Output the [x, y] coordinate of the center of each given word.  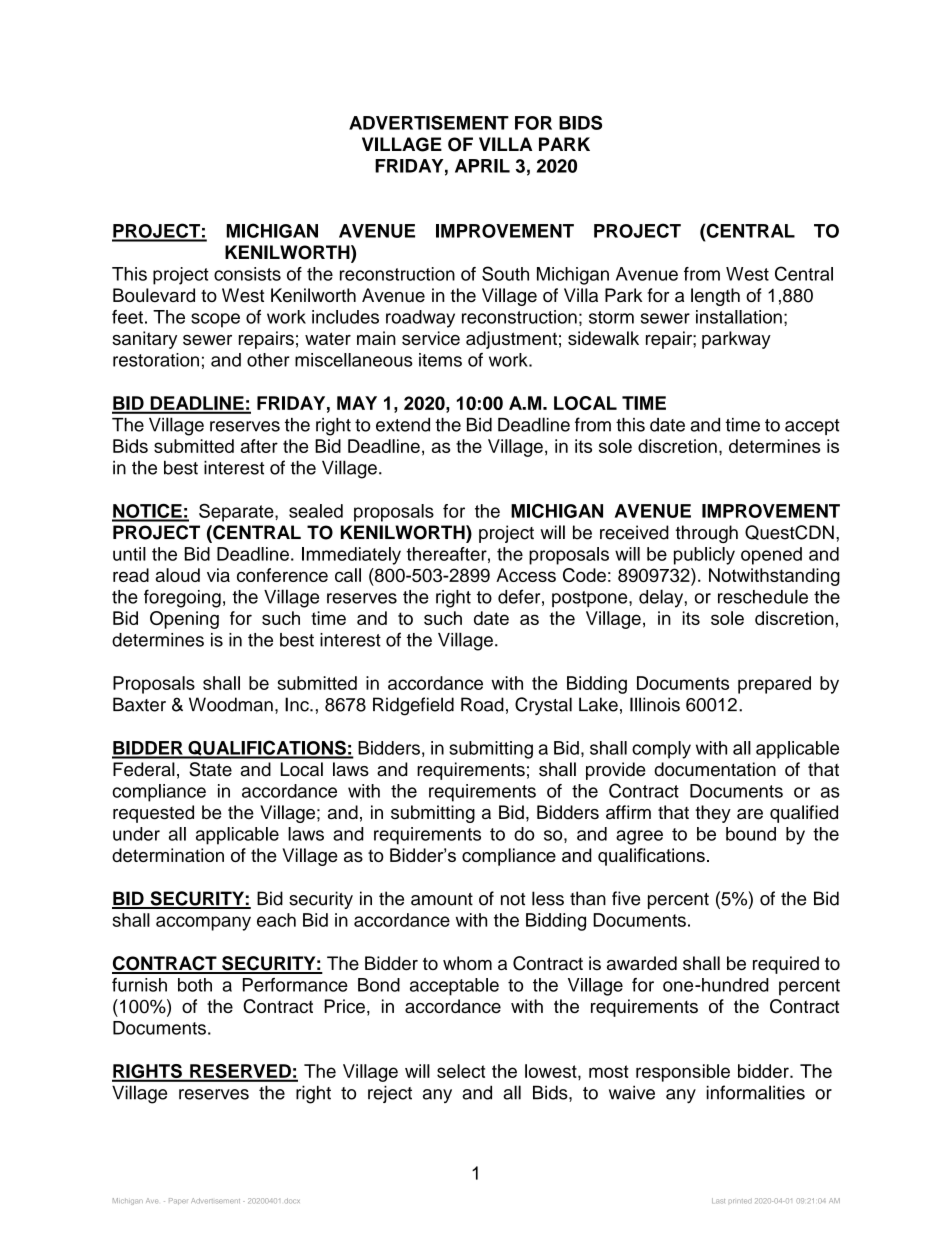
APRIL [482, 166]
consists [247, 274]
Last [718, 1201]
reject [390, 1094]
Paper [178, 1201]
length [715, 297]
